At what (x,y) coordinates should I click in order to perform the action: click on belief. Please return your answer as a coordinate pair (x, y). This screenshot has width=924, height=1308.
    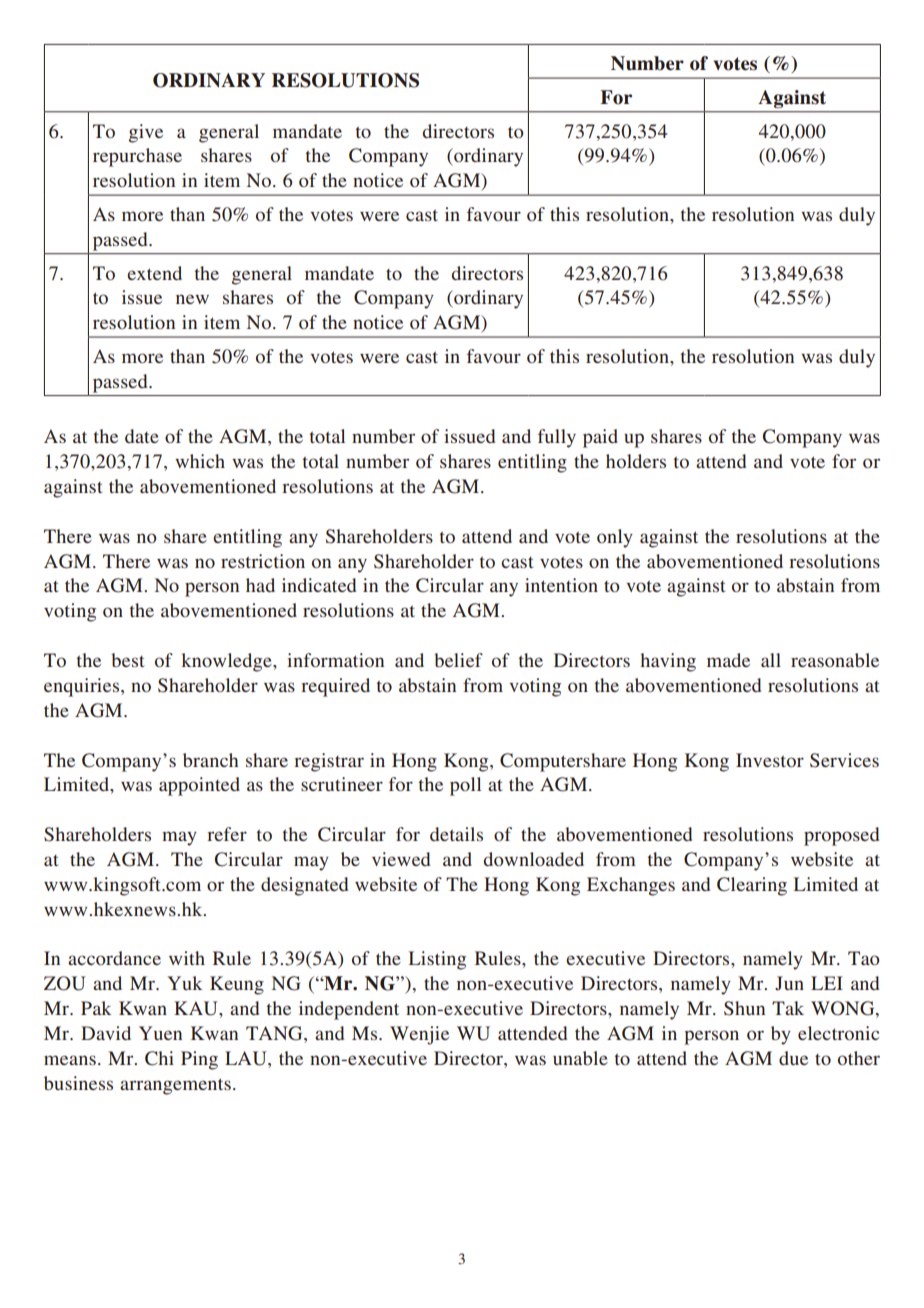
    Looking at the image, I should click on (458, 660).
